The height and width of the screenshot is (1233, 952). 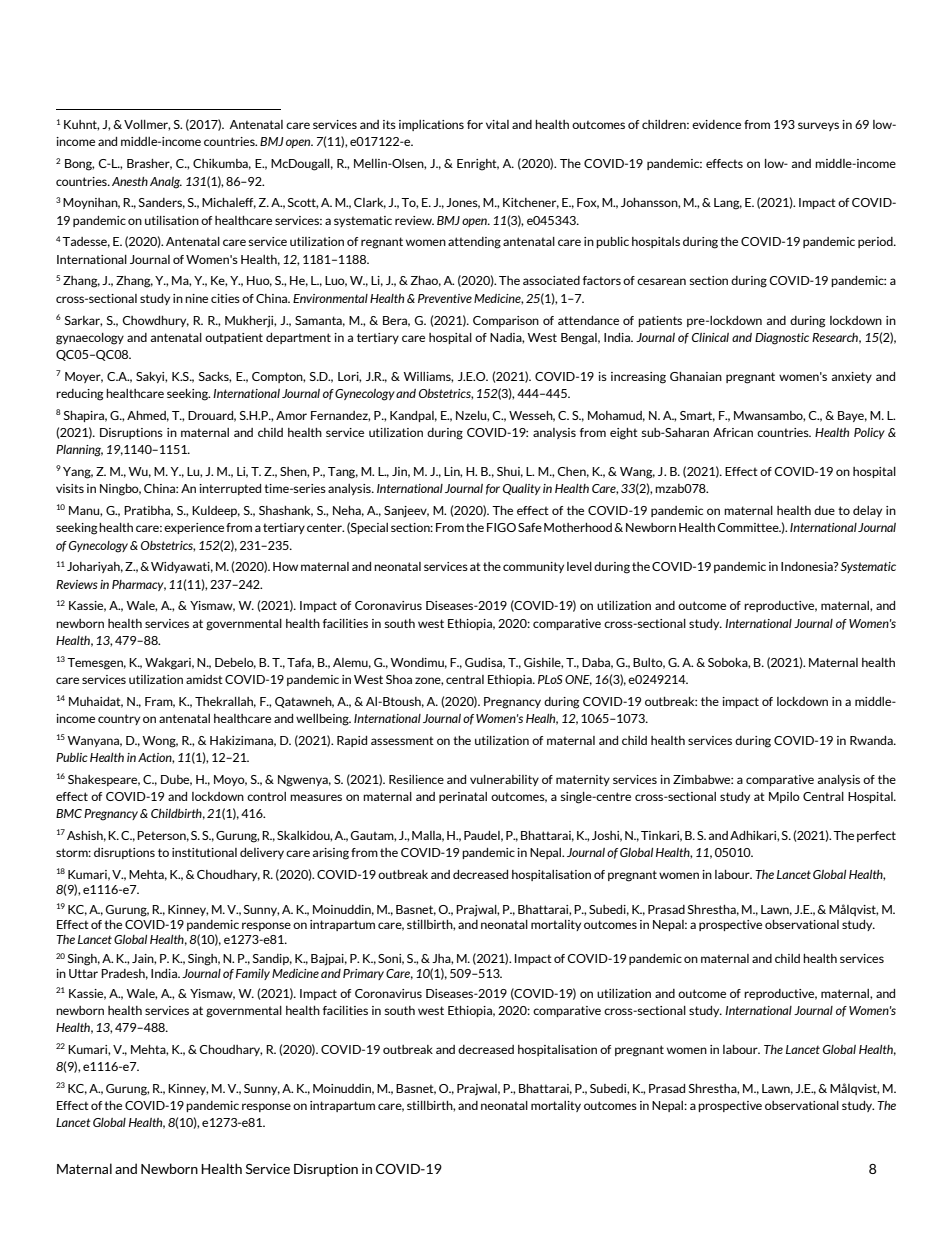 I want to click on Primary, so click(x=363, y=974).
